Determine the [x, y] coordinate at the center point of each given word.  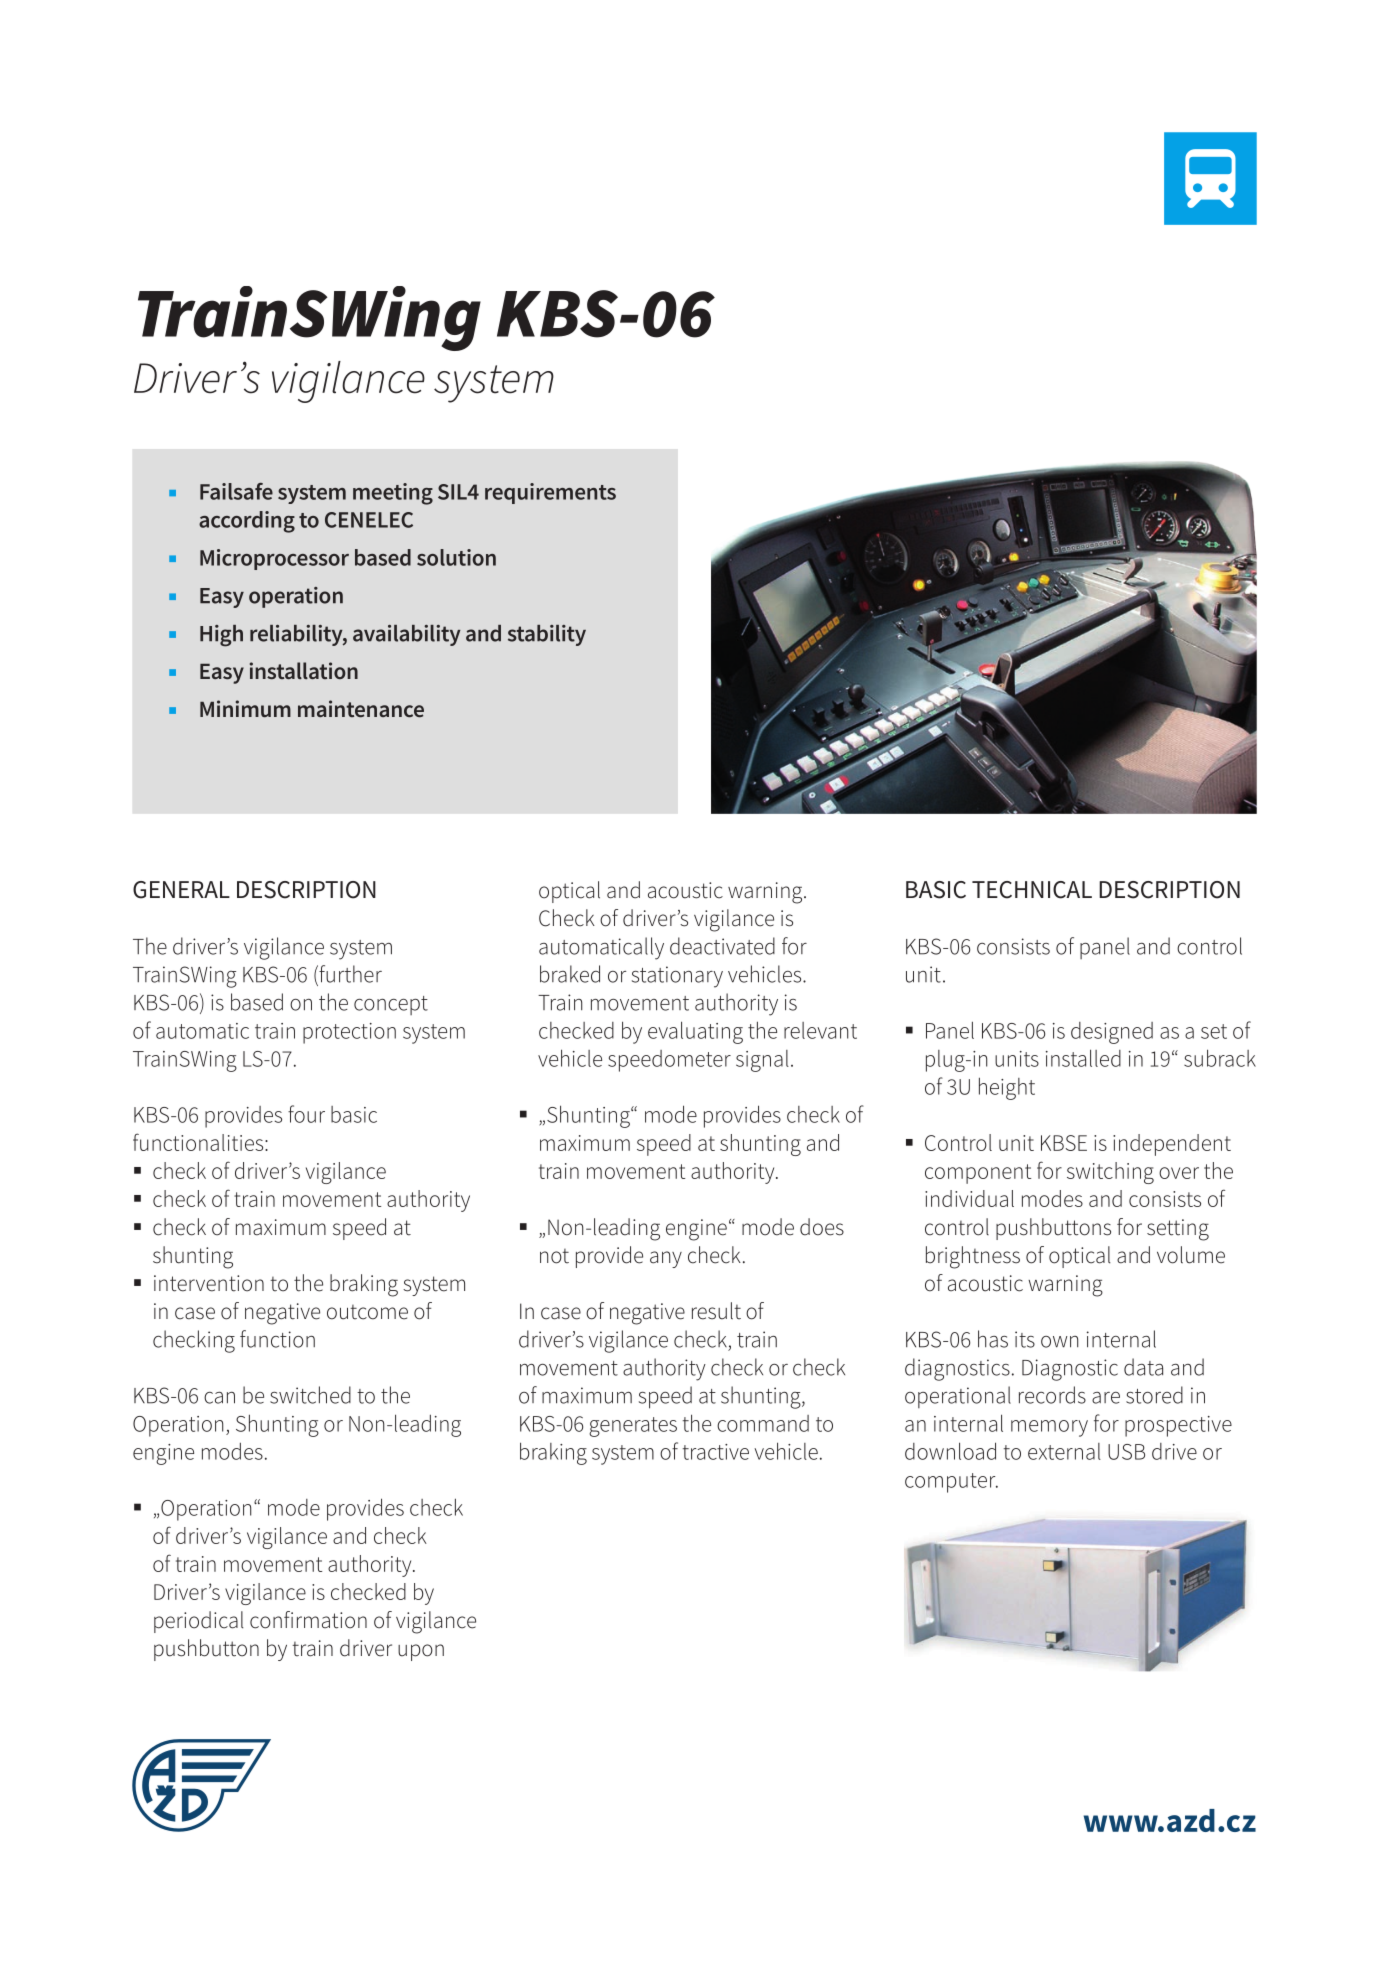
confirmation [308, 1620]
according [247, 522]
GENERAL [181, 890]
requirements [550, 493]
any [666, 1259]
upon [421, 1652]
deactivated [722, 946]
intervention [209, 1283]
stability [547, 635]
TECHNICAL [1032, 890]
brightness [973, 1257]
